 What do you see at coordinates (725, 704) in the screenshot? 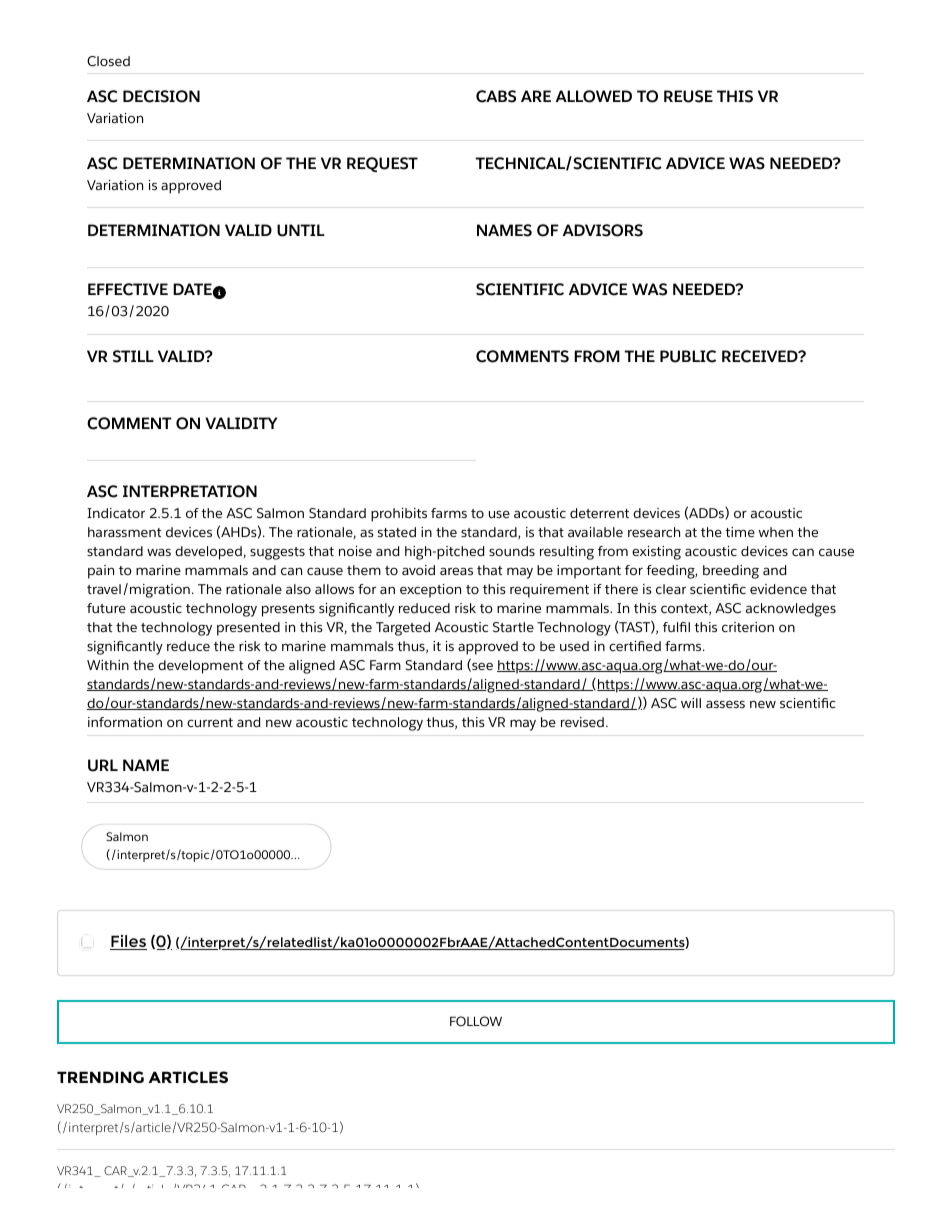
I see `assess` at bounding box center [725, 704].
